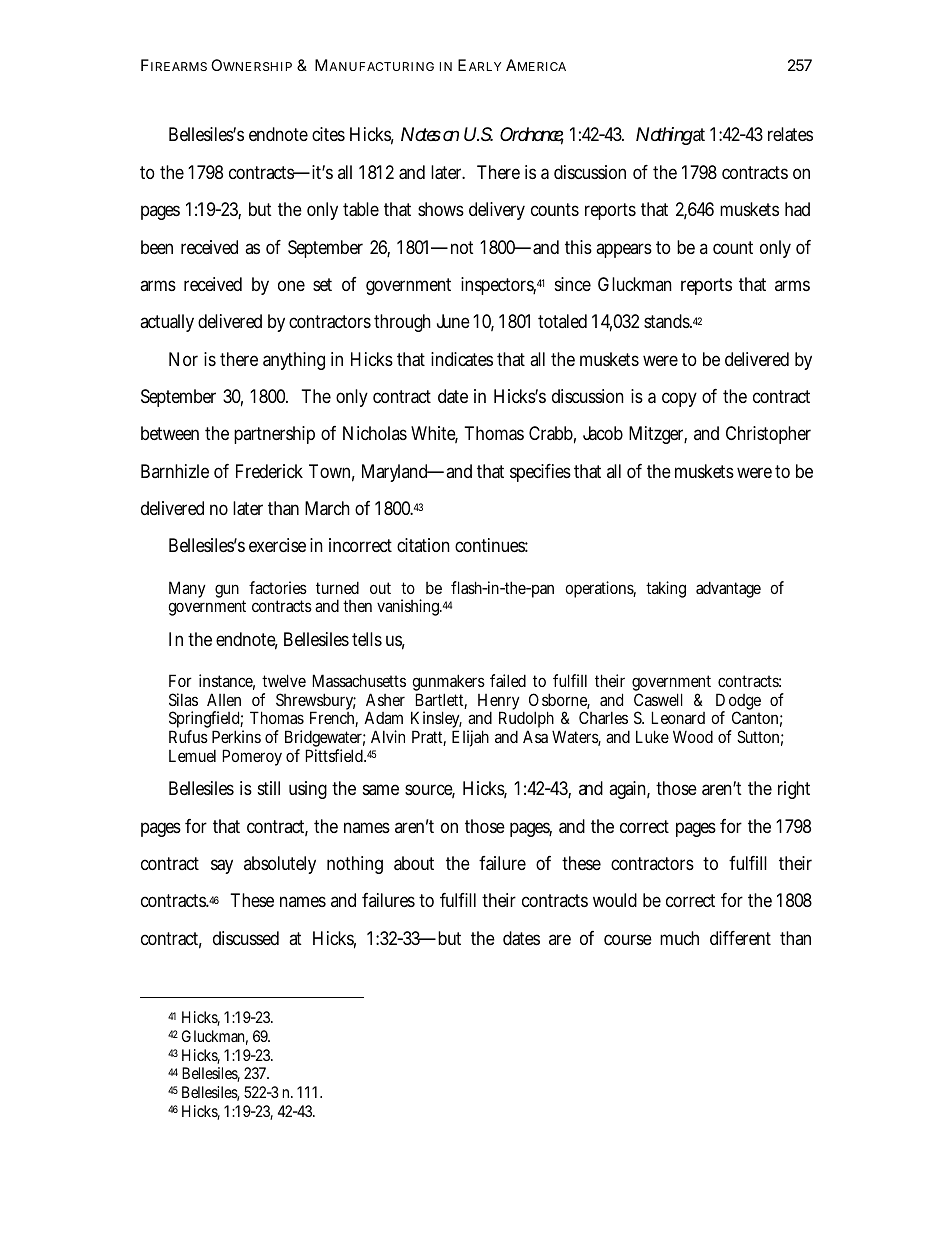  Describe the element at coordinates (246, 938) in the screenshot. I see `discussed` at that location.
